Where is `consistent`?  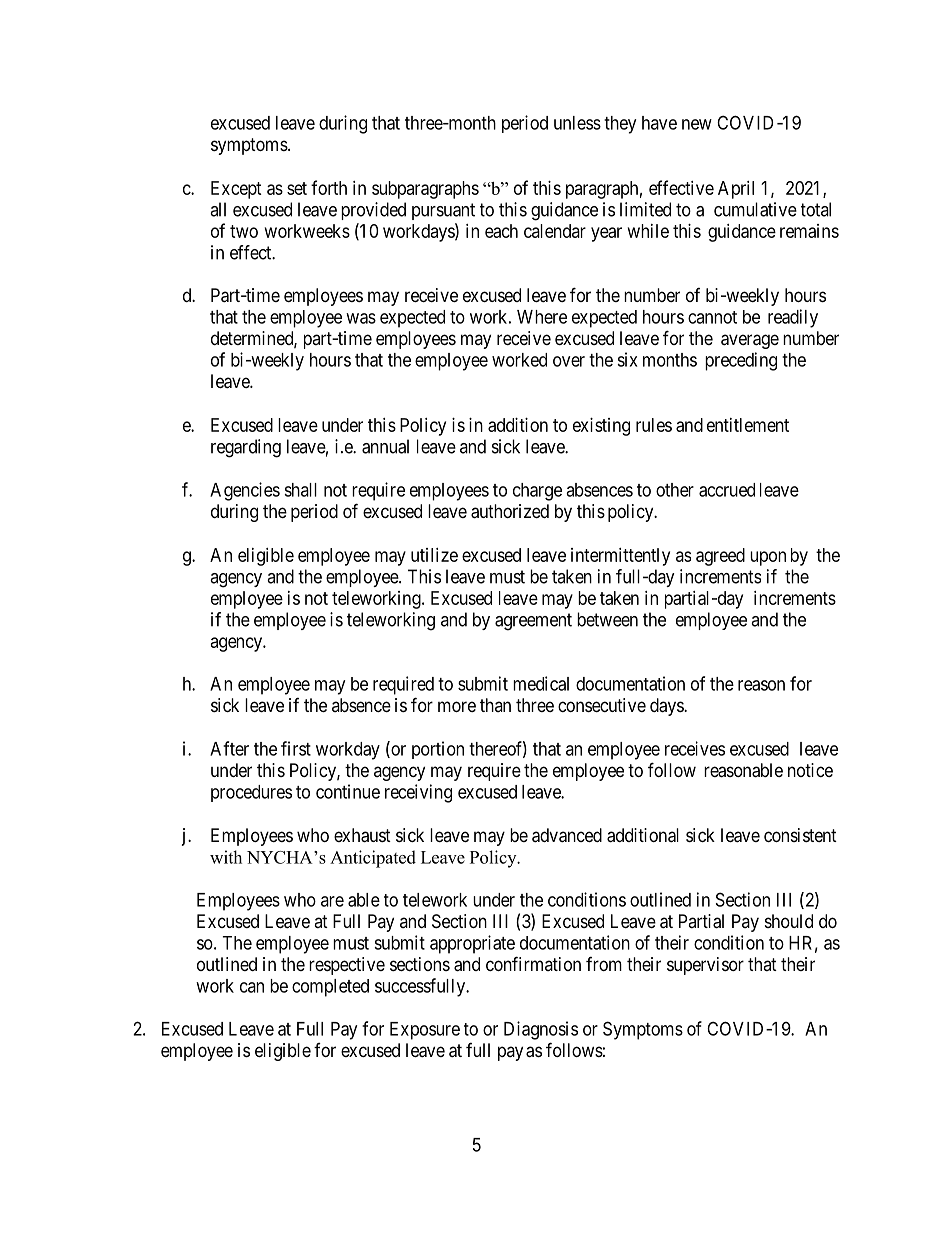 consistent is located at coordinates (800, 835).
